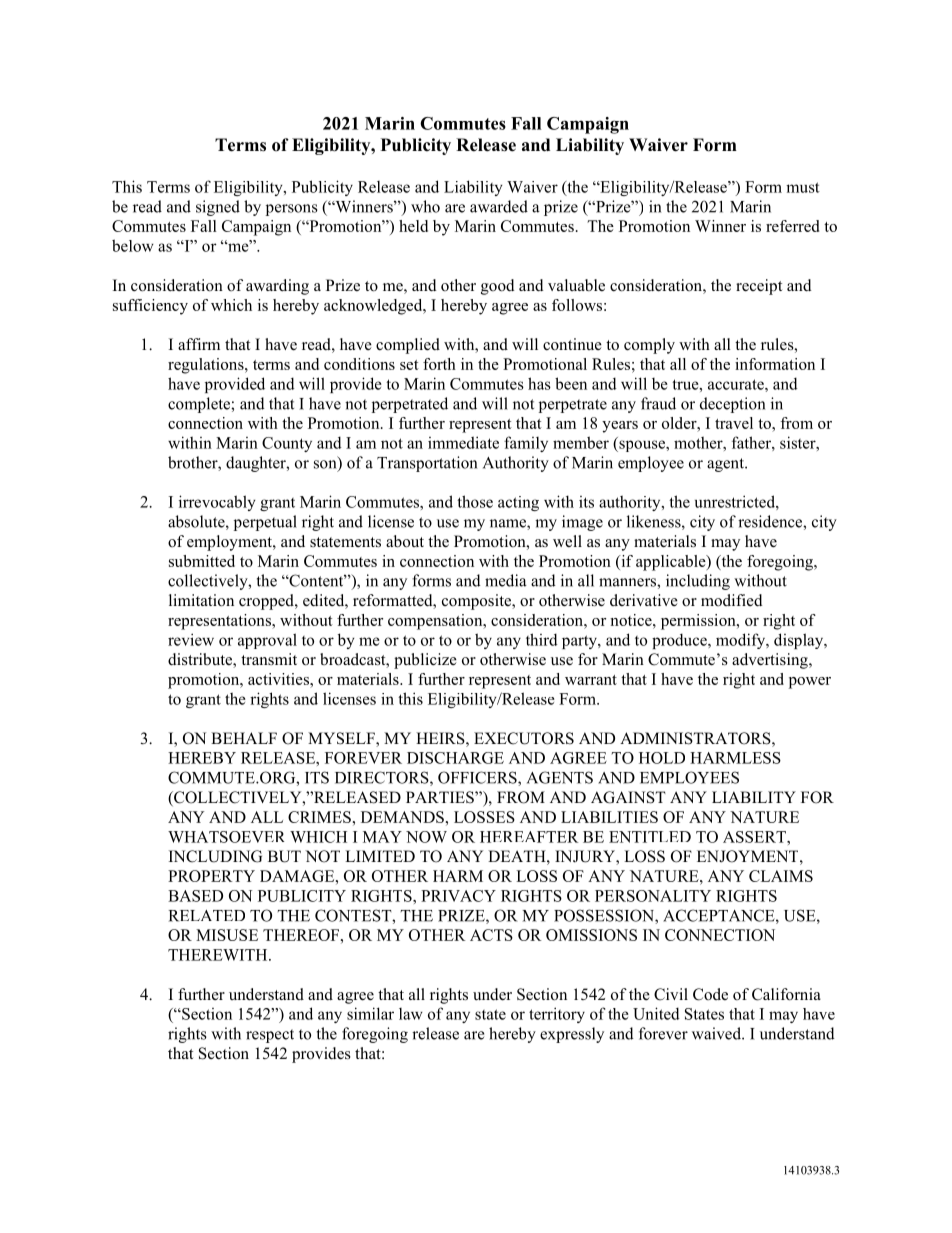 The height and width of the document is (1233, 952). Describe the element at coordinates (710, 994) in the document. I see `Code` at that location.
